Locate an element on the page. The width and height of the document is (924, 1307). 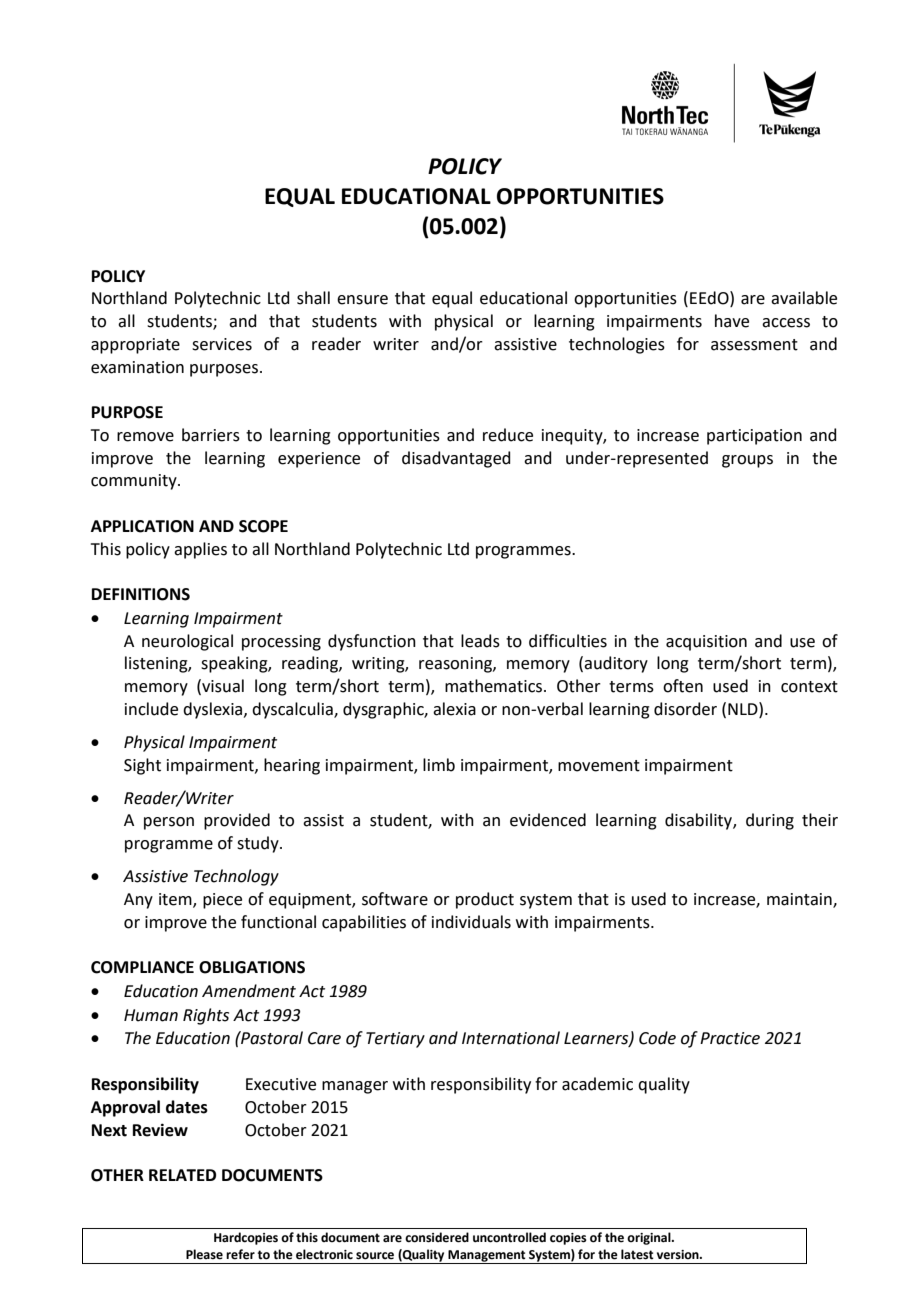
considered is located at coordinates (437, 1237).
